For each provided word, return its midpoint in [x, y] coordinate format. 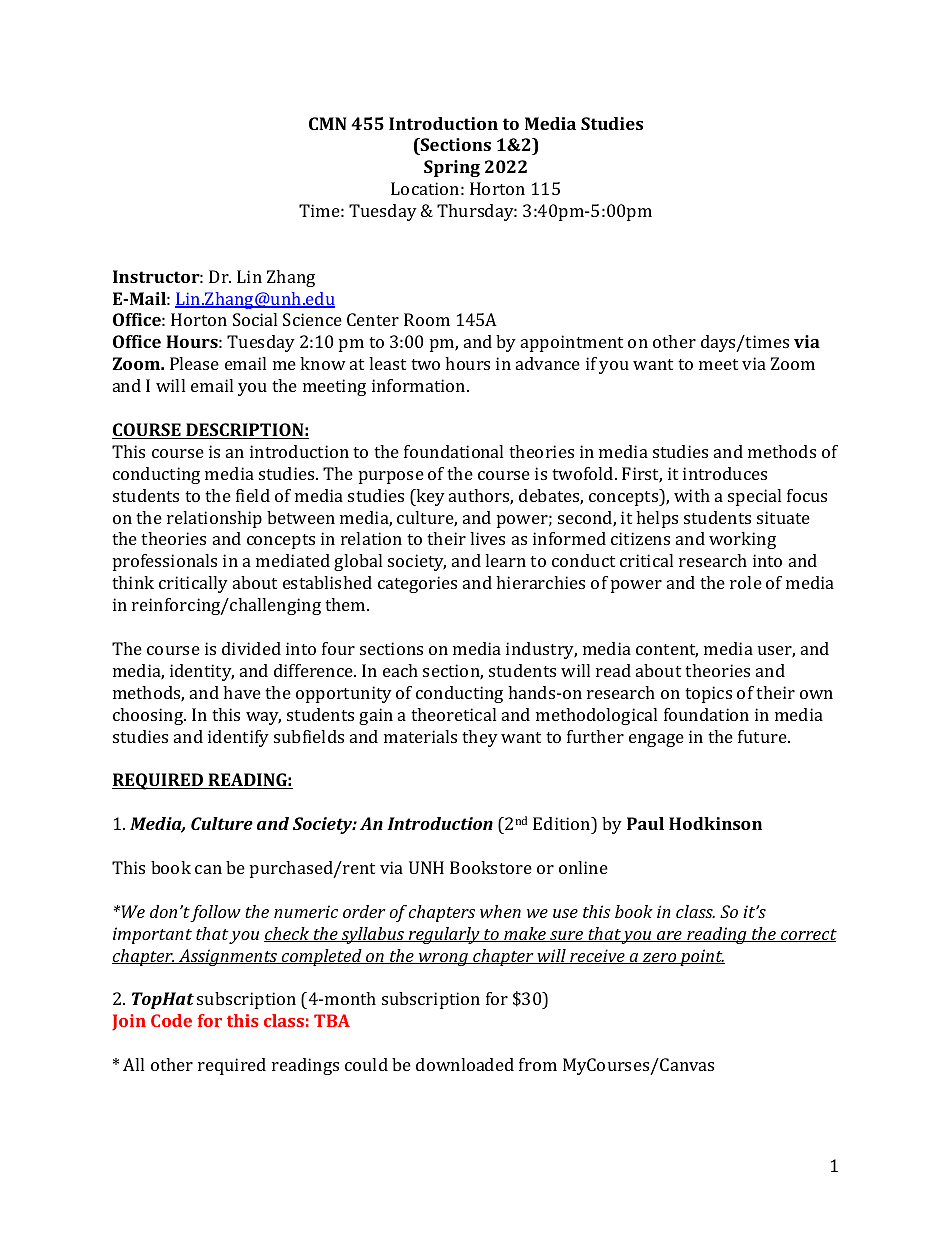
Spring [452, 168]
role [746, 582]
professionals [165, 562]
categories [417, 584]
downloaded [465, 1064]
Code [171, 1020]
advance [548, 363]
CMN [327, 123]
